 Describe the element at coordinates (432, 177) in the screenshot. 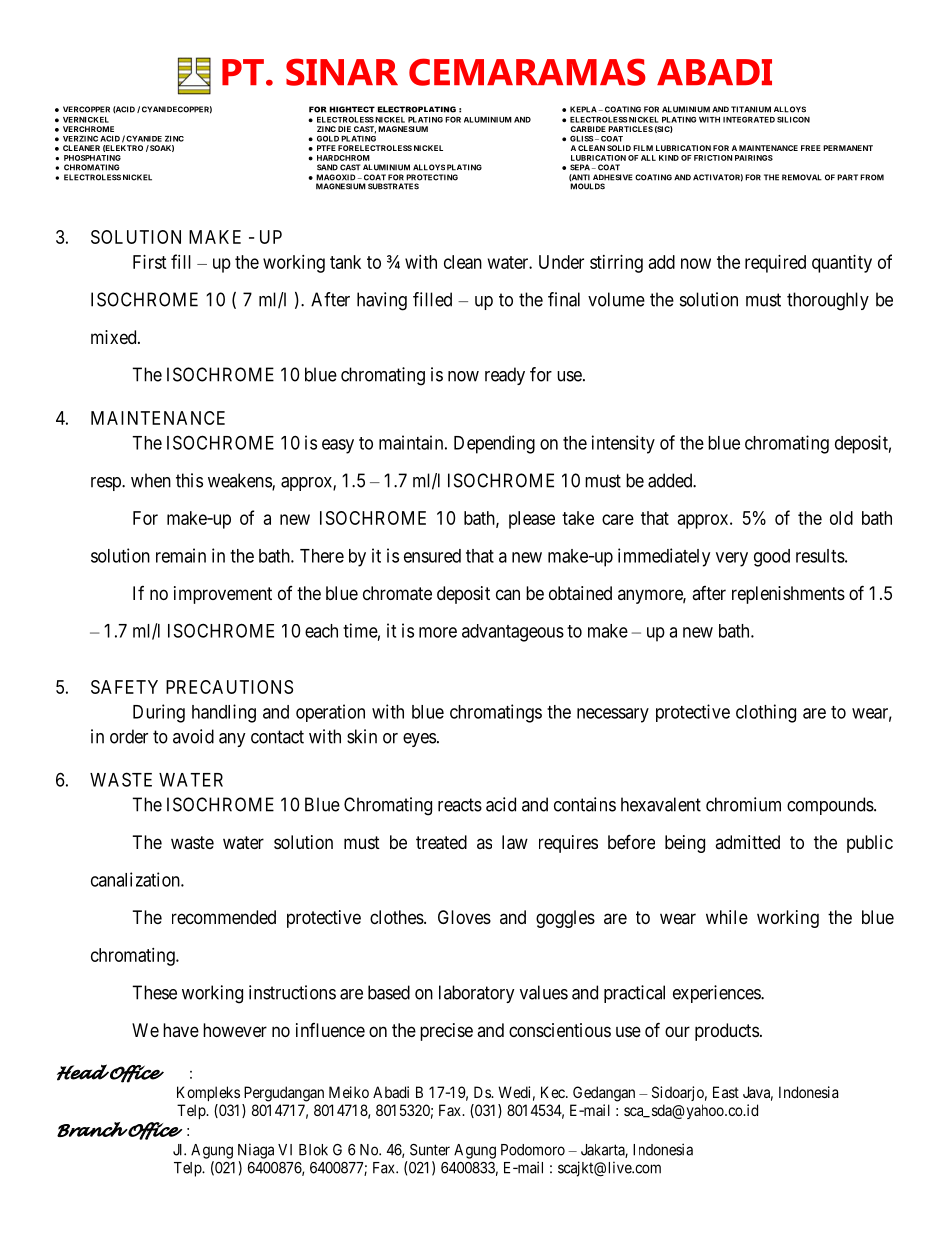

I see `PROTECTING` at that location.
